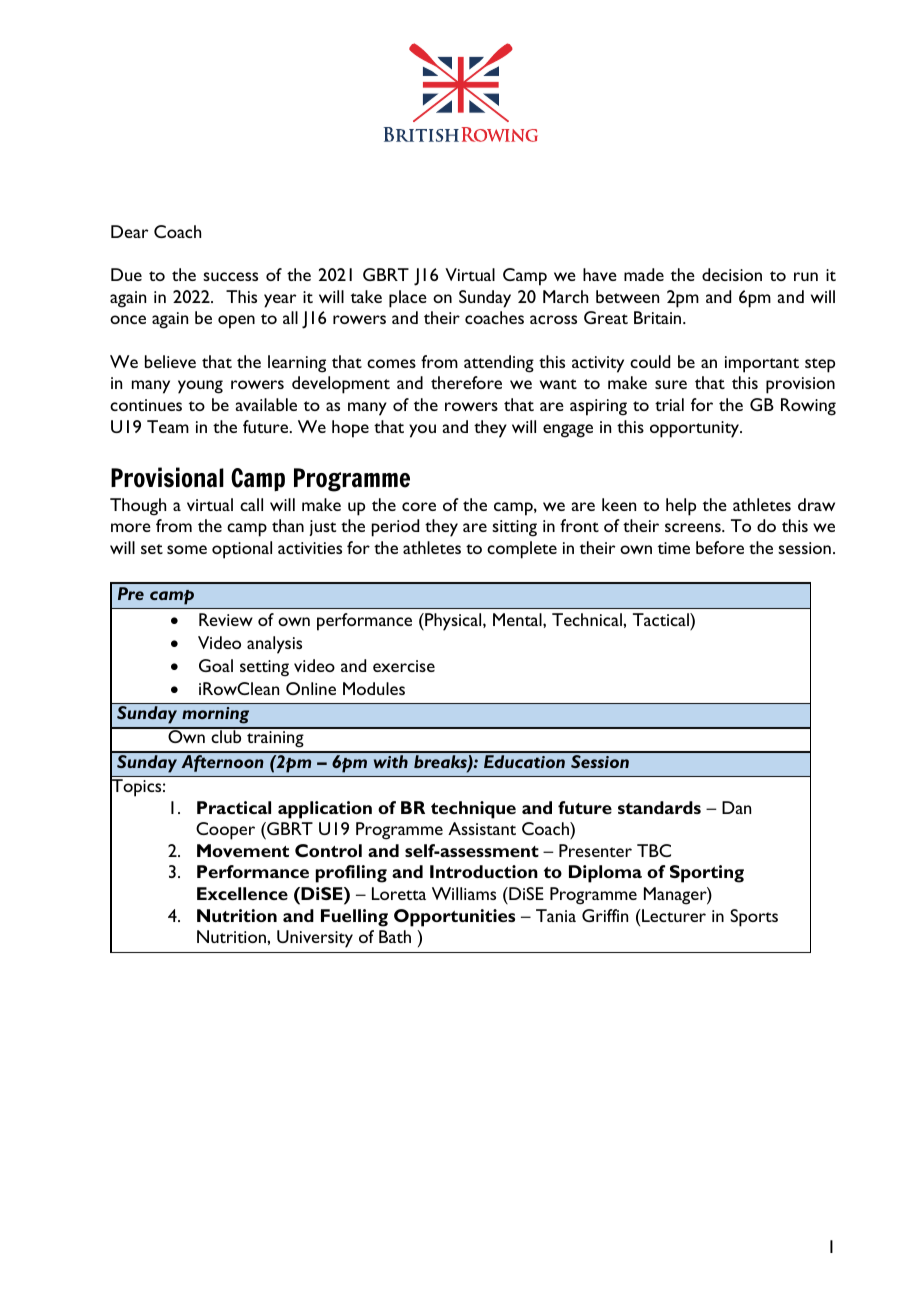 Image resolution: width=924 pixels, height=1308 pixels. Describe the element at coordinates (454, 918) in the screenshot. I see `Opportunities` at that location.
